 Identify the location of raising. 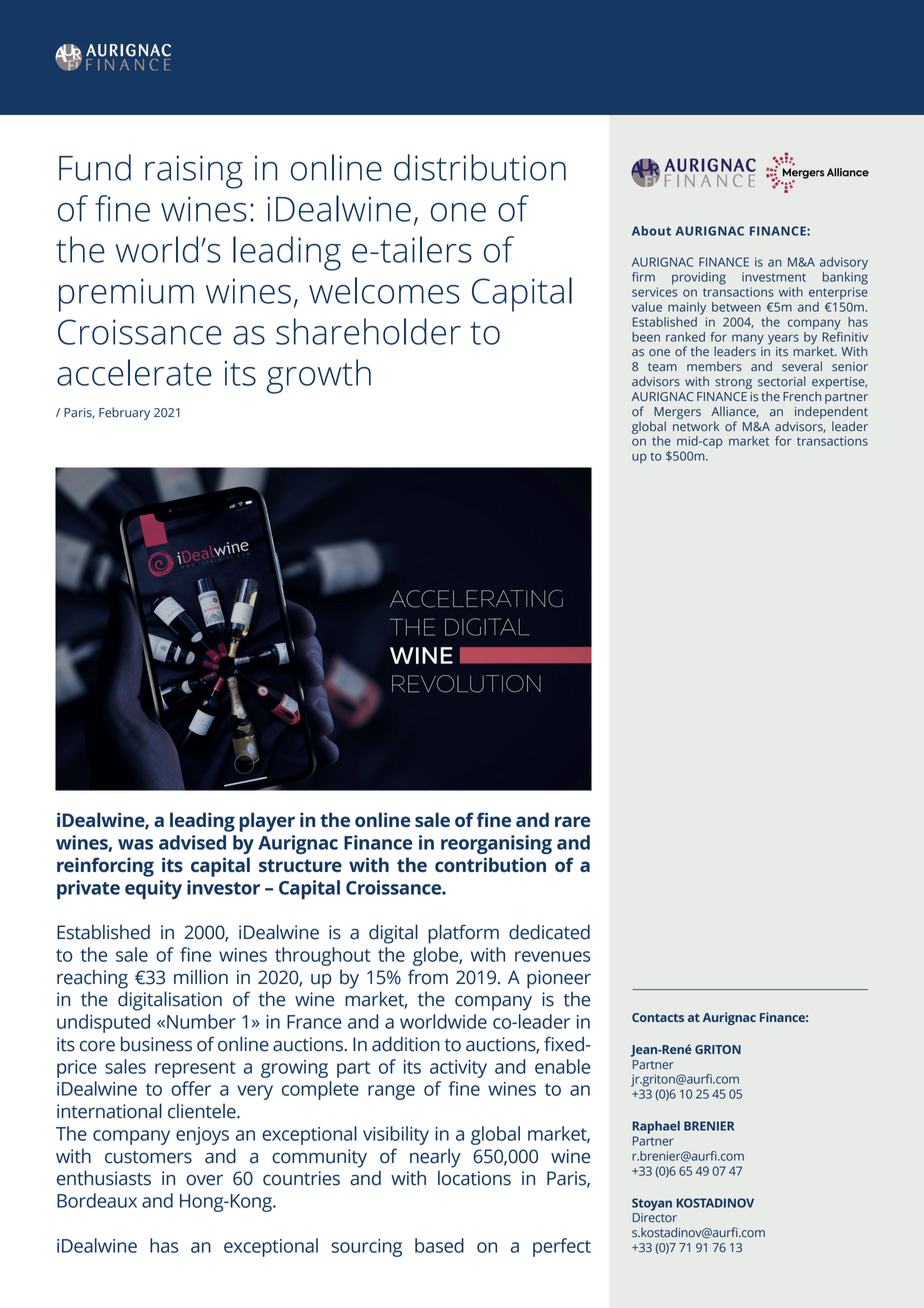
(194, 172).
